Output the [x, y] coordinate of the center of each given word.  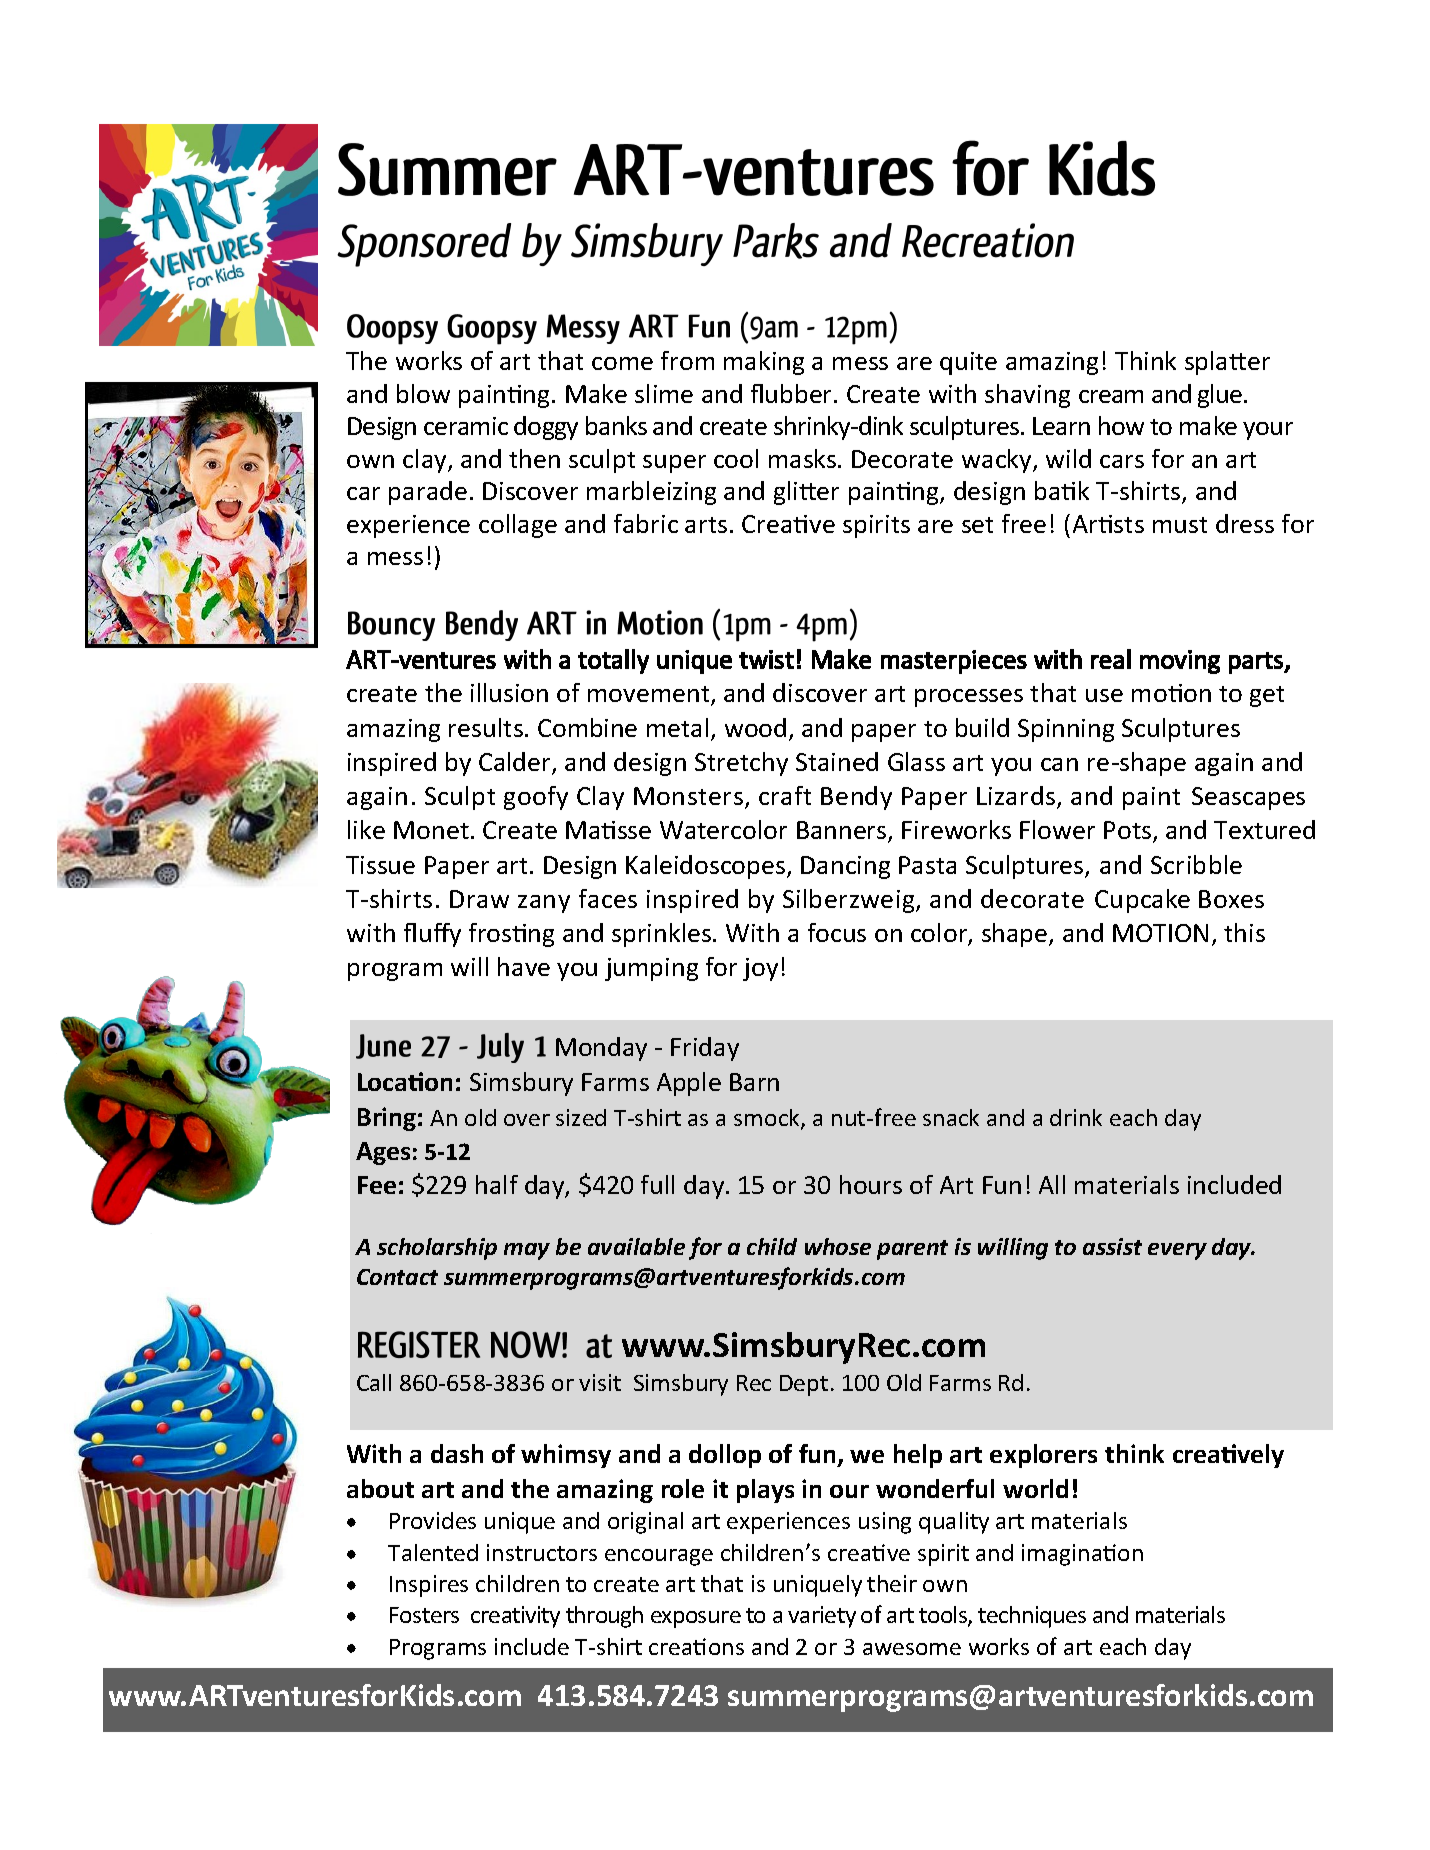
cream [1111, 396]
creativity [515, 1617]
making [764, 363]
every [1177, 1251]
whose [838, 1246]
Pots [1129, 831]
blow [423, 393]
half [497, 1184]
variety [822, 1617]
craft [785, 795]
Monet [431, 830]
